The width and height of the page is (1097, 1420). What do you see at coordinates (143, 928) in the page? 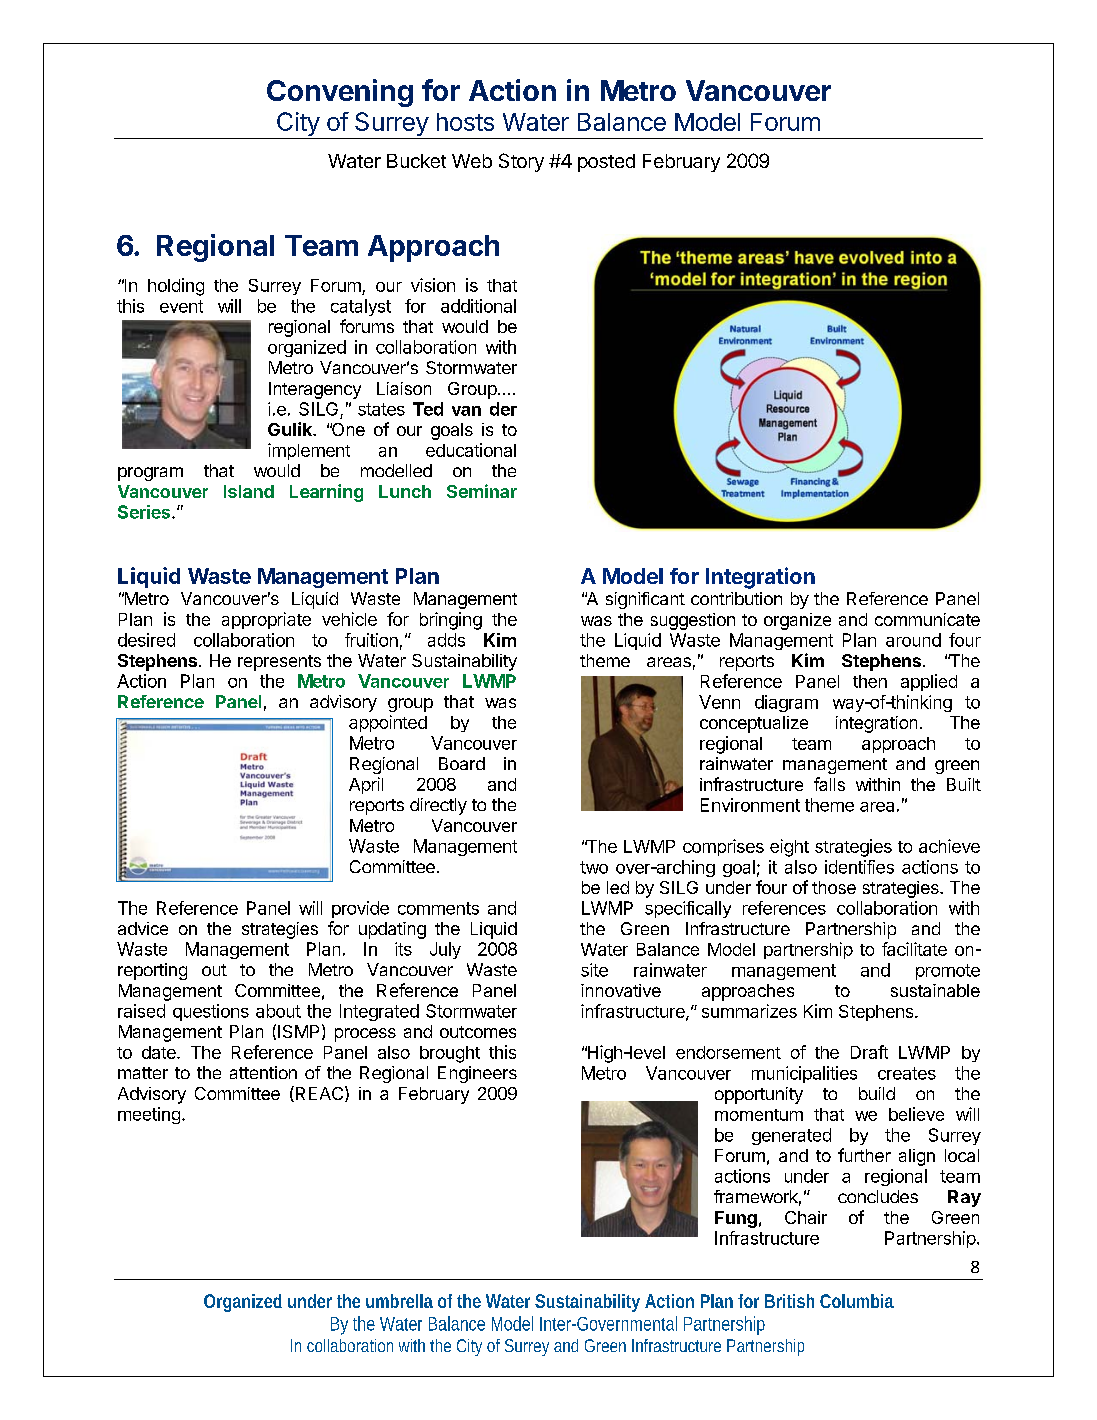
I see `advice` at bounding box center [143, 928].
